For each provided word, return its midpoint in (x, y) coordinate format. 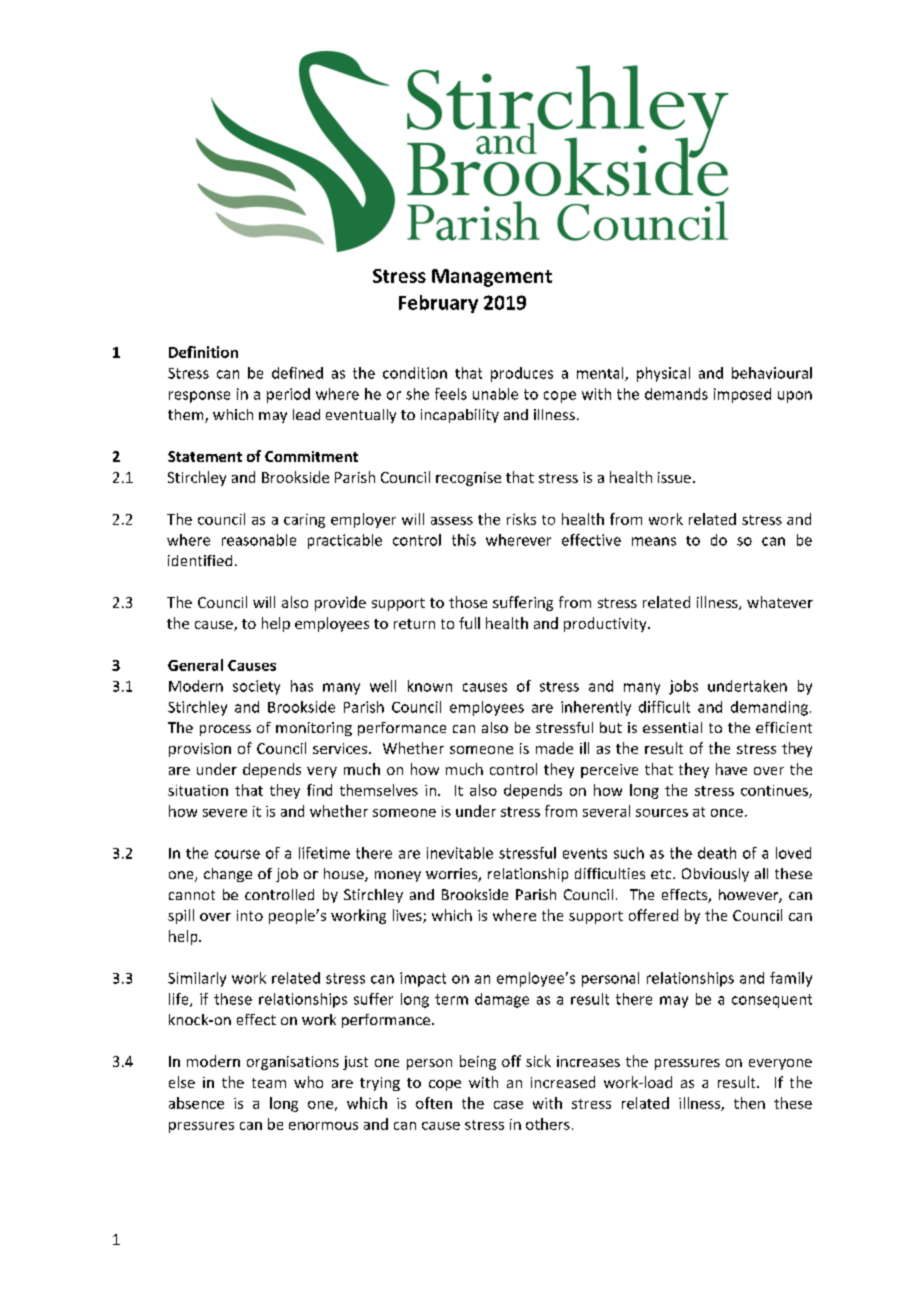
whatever (780, 602)
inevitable (460, 853)
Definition (203, 352)
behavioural (772, 373)
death (717, 853)
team (269, 1083)
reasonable (259, 540)
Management (492, 278)
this (464, 540)
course (237, 854)
